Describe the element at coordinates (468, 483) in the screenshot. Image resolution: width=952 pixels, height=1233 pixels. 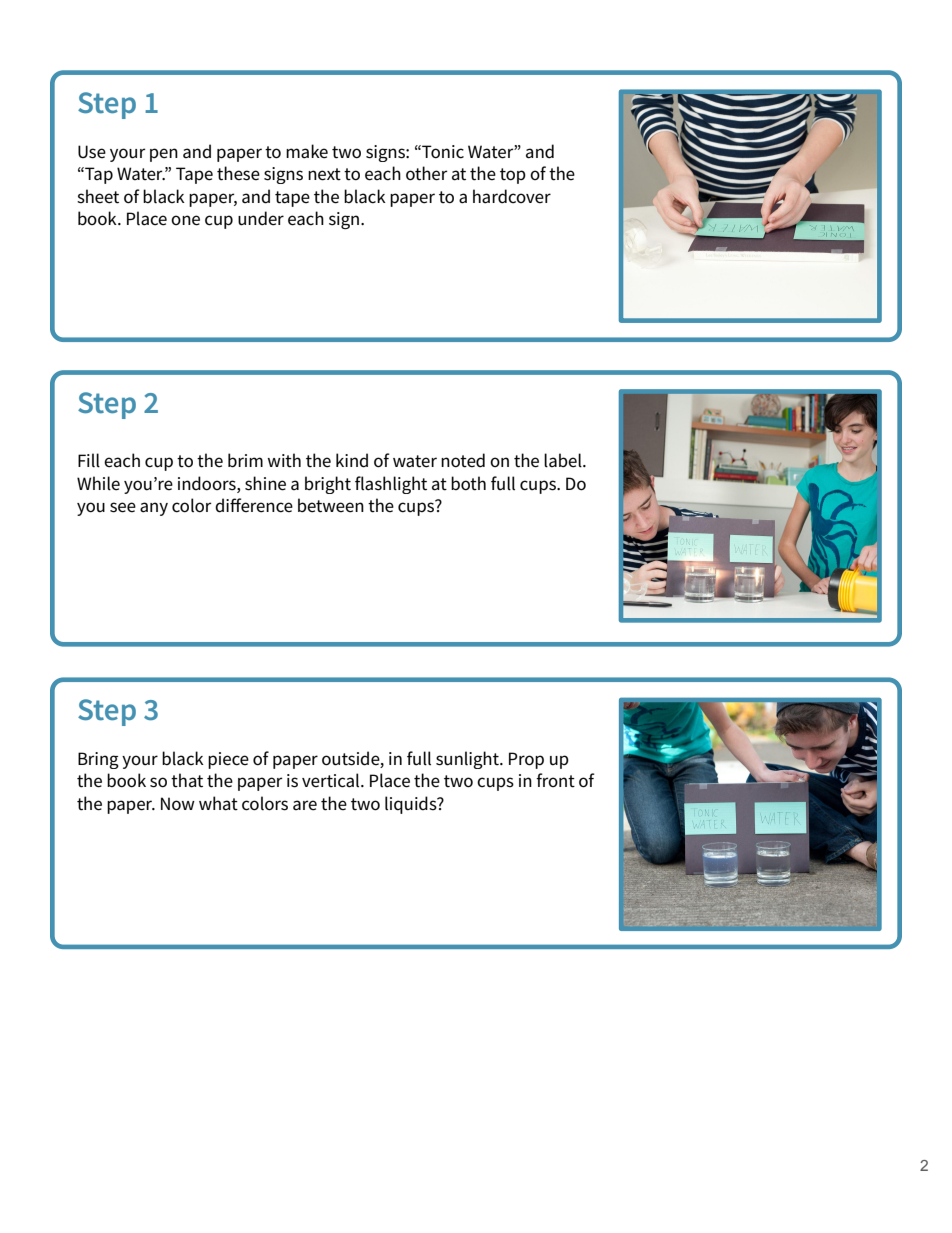
I see `both` at that location.
